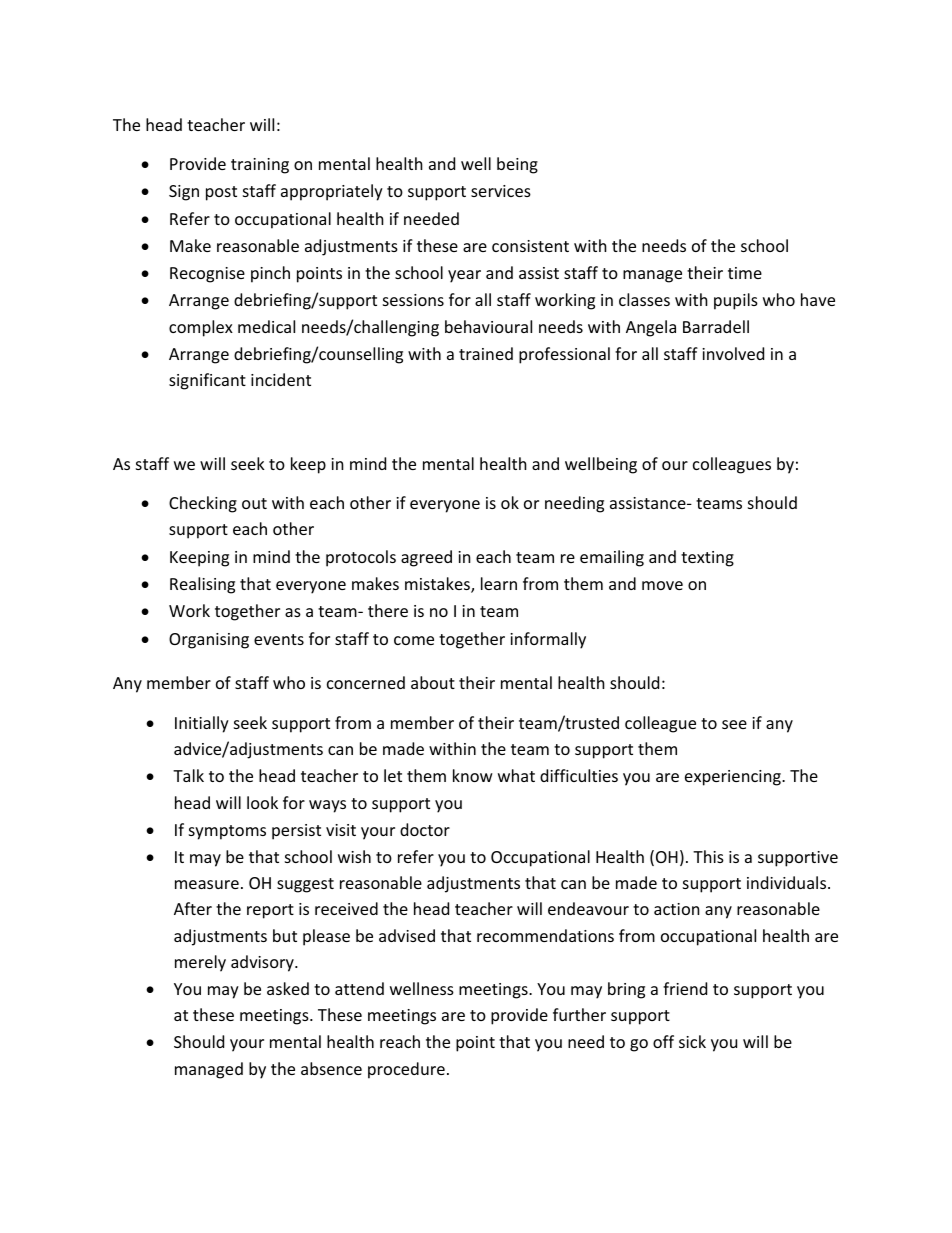 The width and height of the page is (952, 1233). Describe the element at coordinates (279, 639) in the page. I see `events` at that location.
